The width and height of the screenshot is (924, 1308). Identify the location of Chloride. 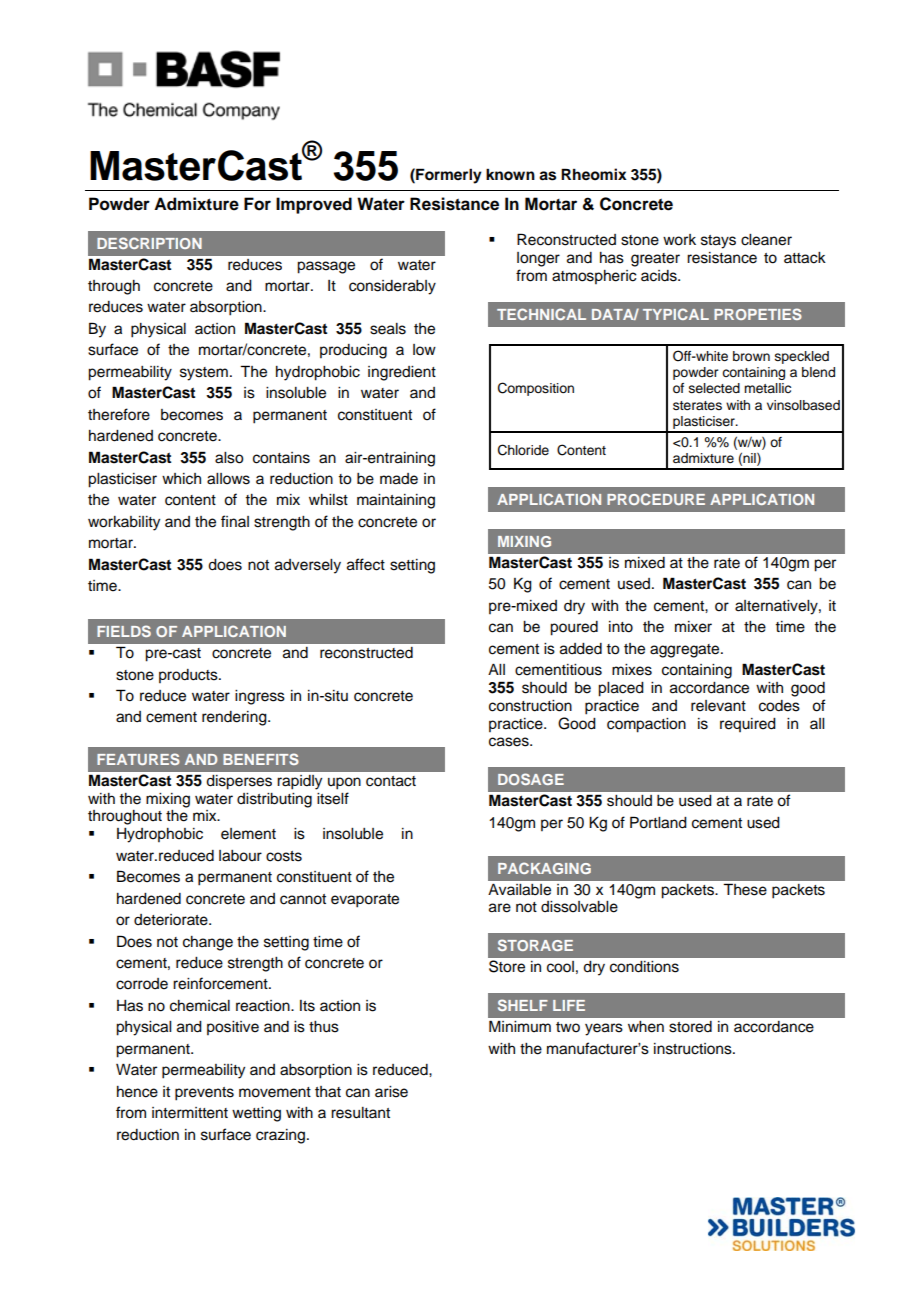
(523, 450).
